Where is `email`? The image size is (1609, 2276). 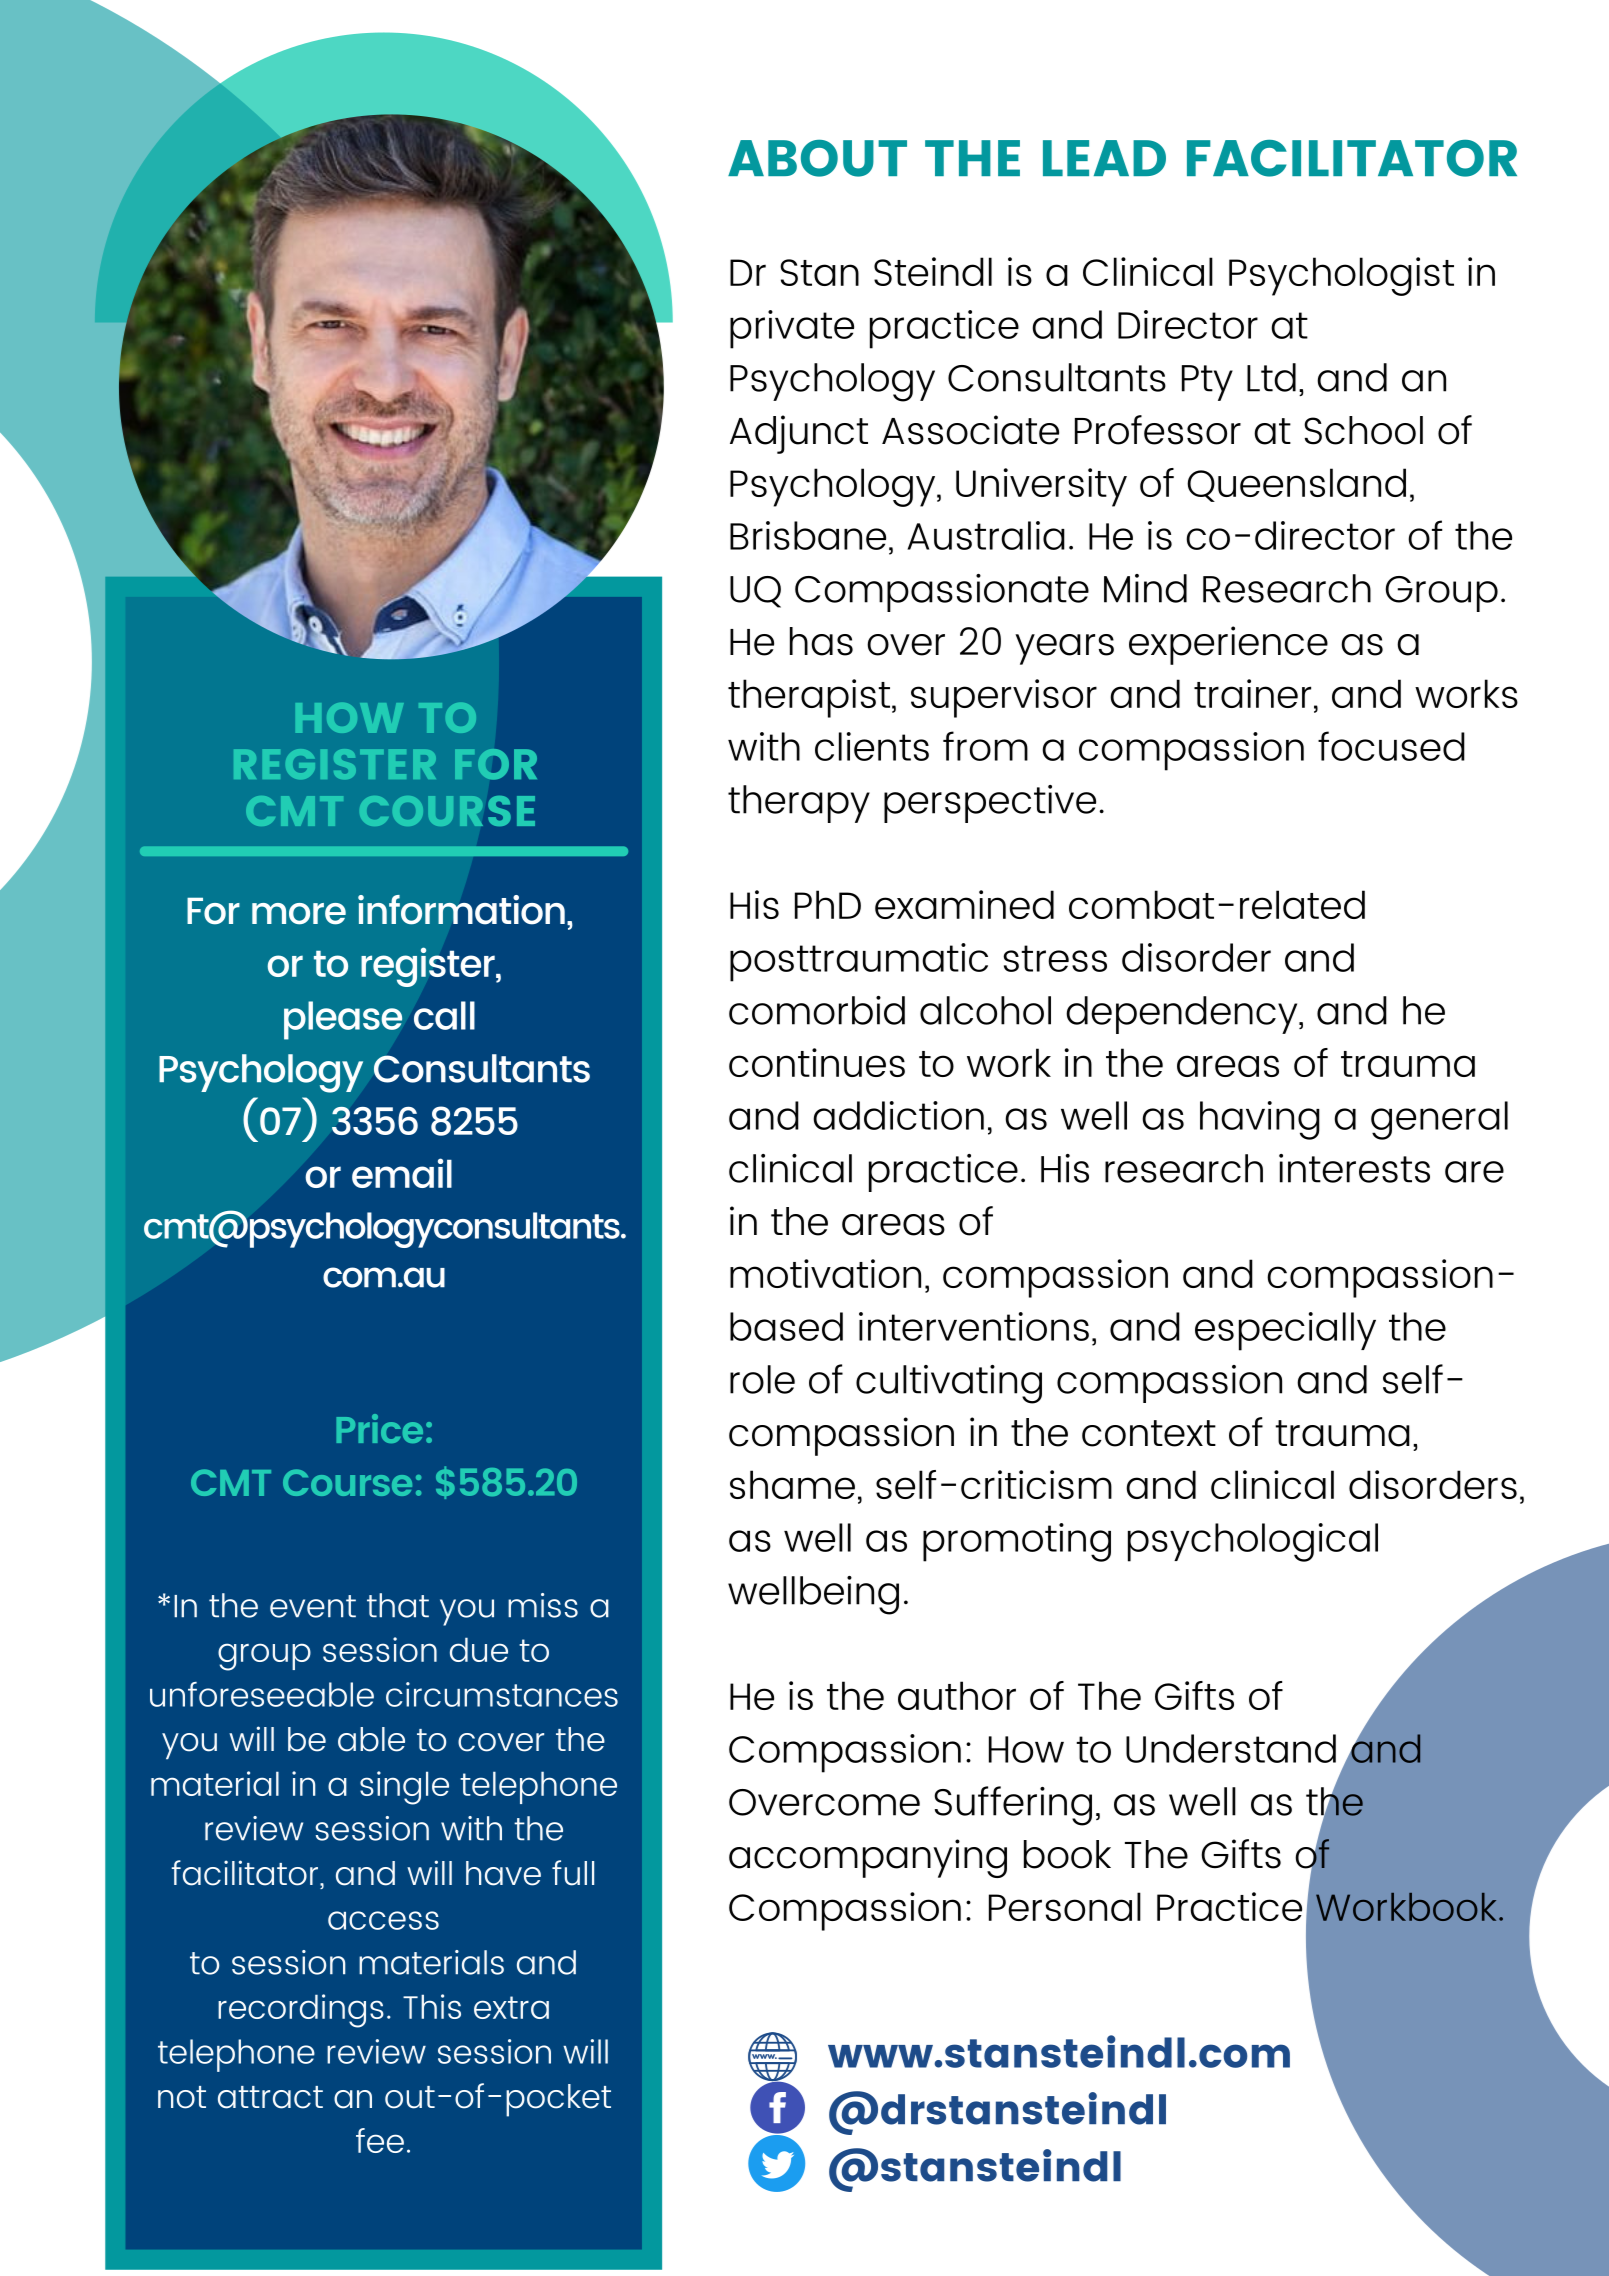 email is located at coordinates (402, 1173).
